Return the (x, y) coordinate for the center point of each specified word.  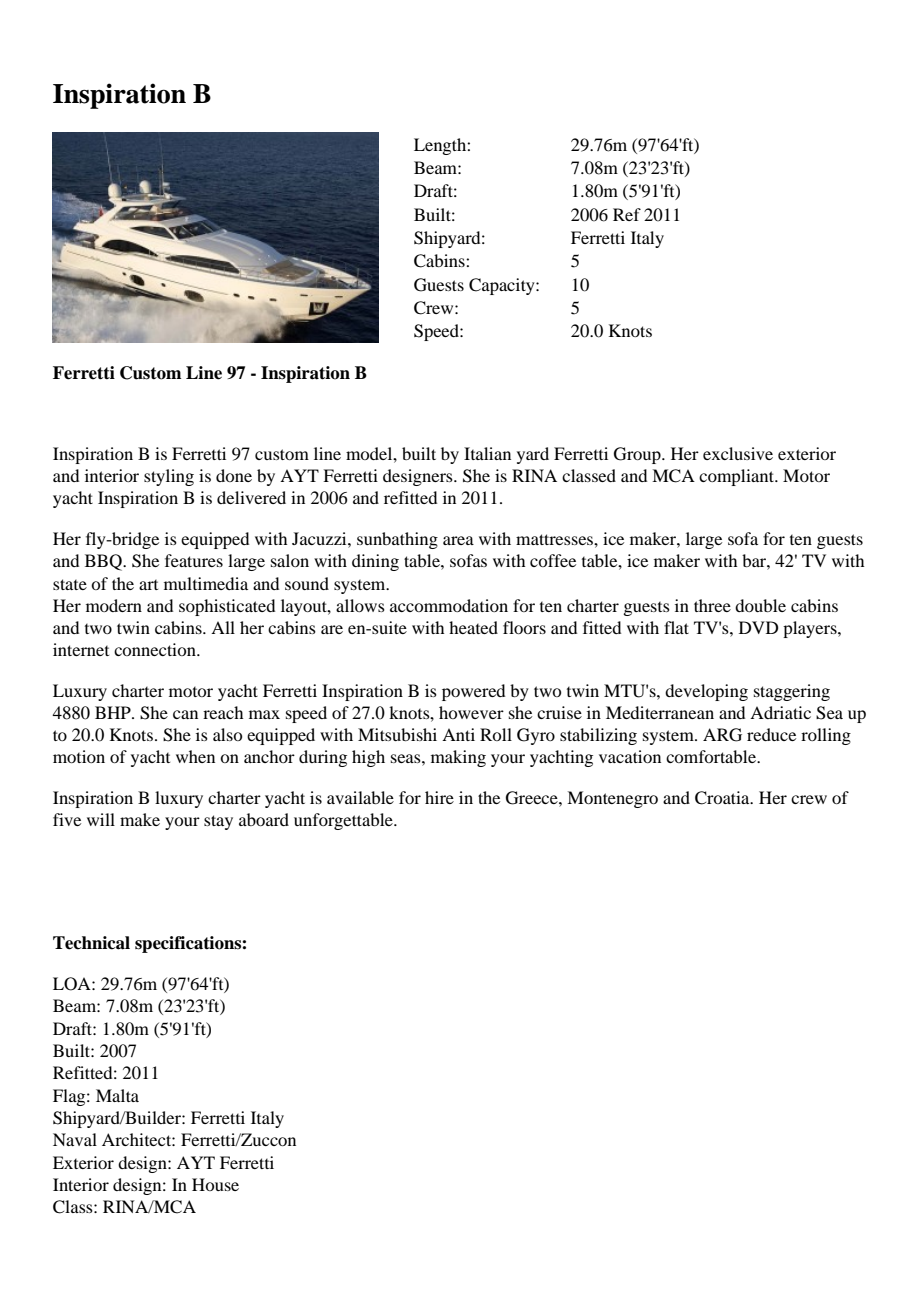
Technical (91, 943)
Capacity (503, 286)
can (185, 714)
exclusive (738, 453)
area (458, 540)
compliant (737, 477)
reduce (771, 734)
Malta (117, 1095)
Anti (458, 734)
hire (439, 797)
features (194, 560)
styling (169, 477)
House (215, 1184)
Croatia (723, 798)
